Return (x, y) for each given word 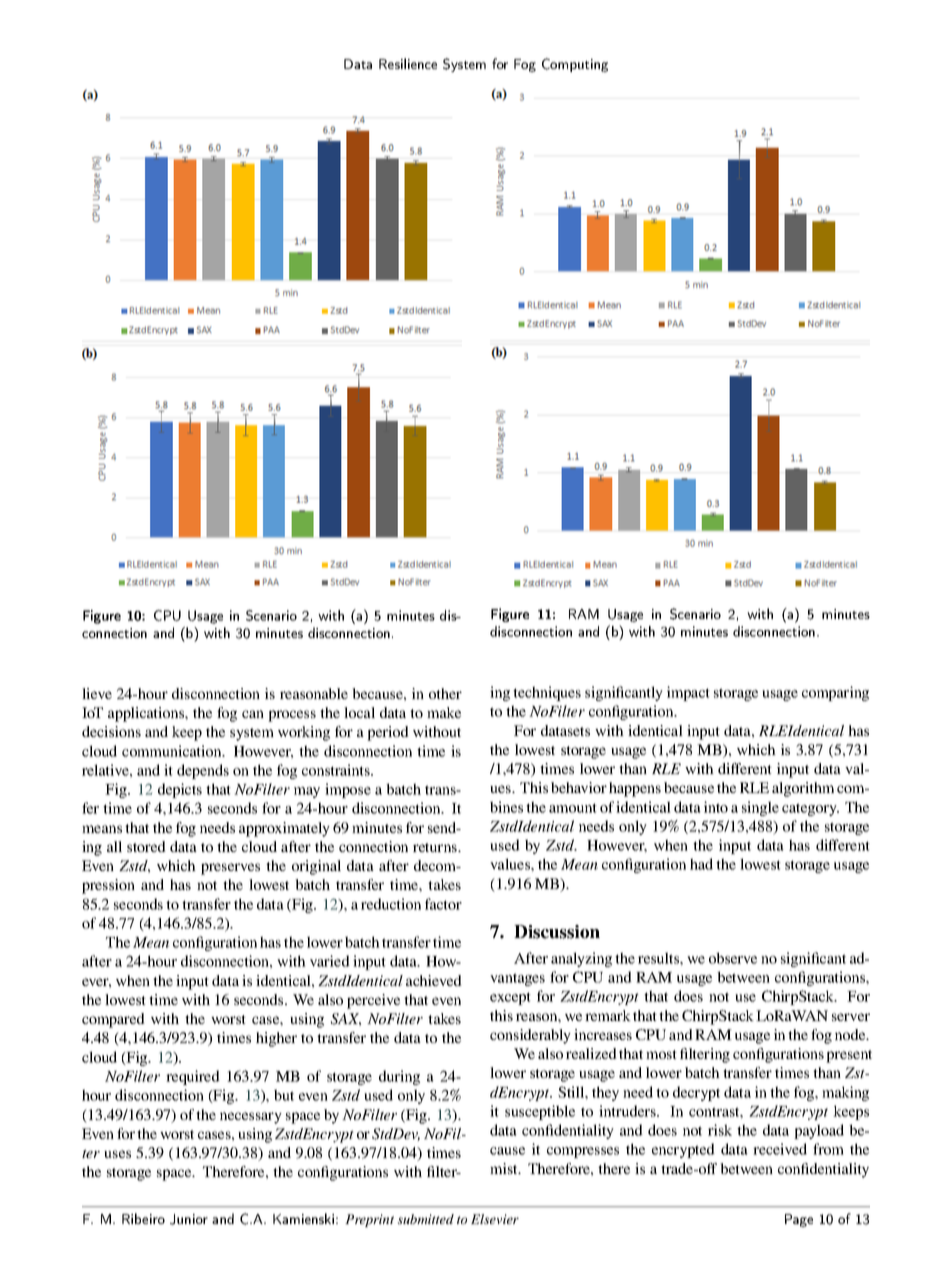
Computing (575, 65)
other (445, 693)
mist (505, 1168)
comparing (835, 693)
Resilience (408, 63)
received (780, 1149)
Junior (189, 1219)
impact (688, 693)
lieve (97, 693)
